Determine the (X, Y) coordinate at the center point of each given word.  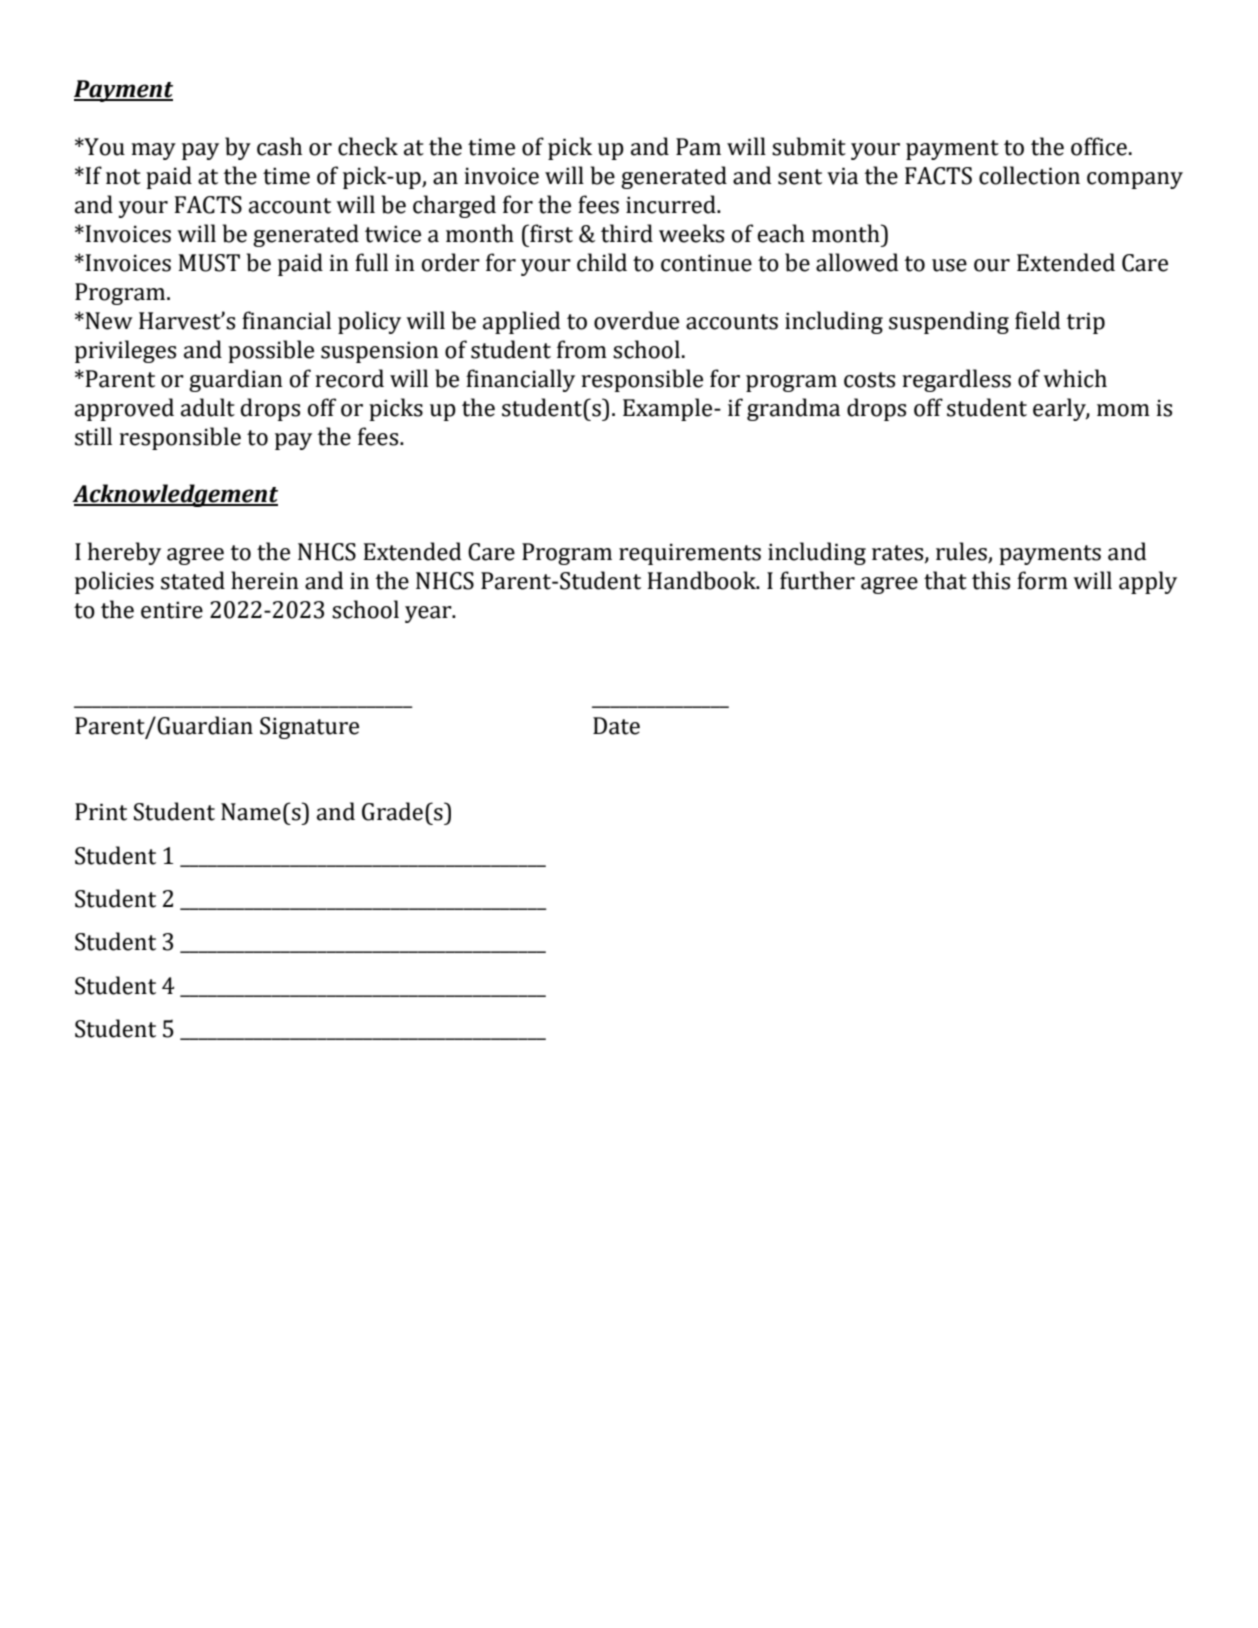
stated (193, 580)
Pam (698, 147)
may (153, 151)
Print (101, 812)
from (582, 349)
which (1075, 378)
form (1042, 580)
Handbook (702, 580)
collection (1029, 175)
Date (616, 726)
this (991, 580)
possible (271, 351)
